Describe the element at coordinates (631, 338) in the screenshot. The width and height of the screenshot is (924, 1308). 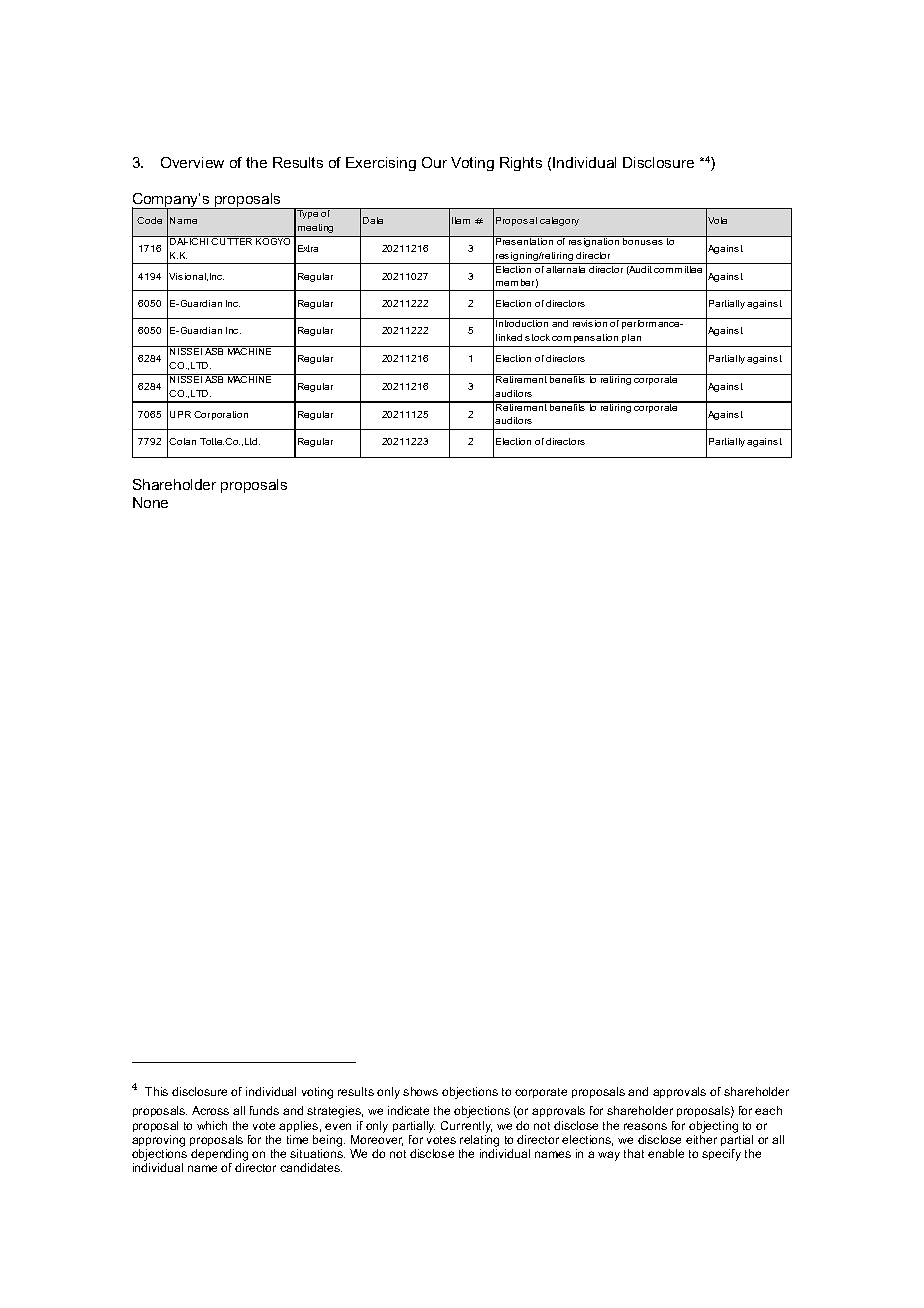
I see `plan` at that location.
